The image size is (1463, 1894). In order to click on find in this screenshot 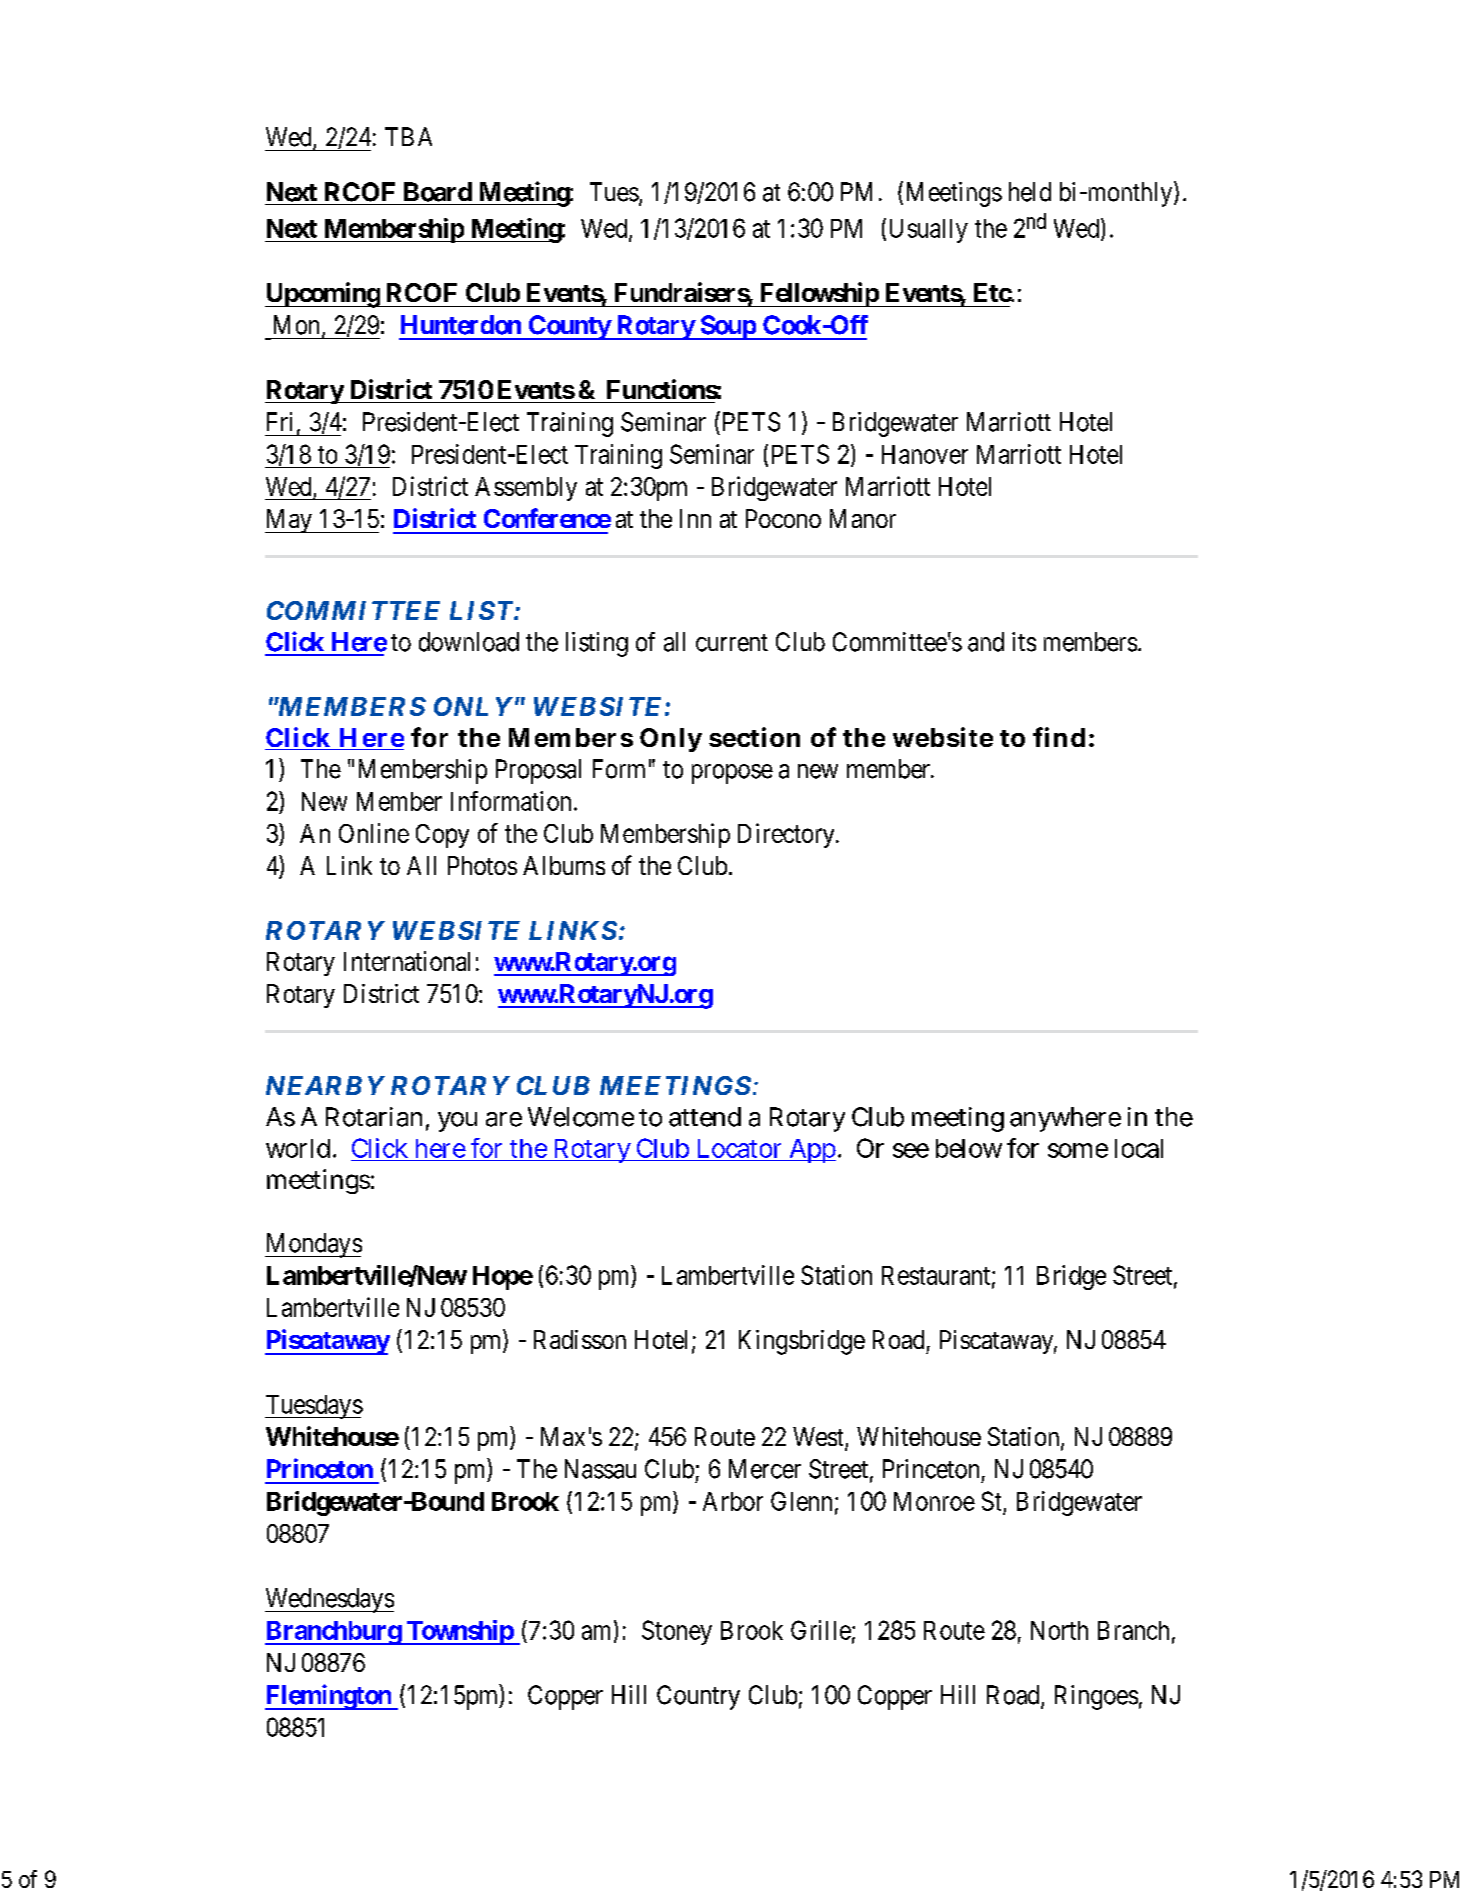, I will do `click(1059, 737)`.
